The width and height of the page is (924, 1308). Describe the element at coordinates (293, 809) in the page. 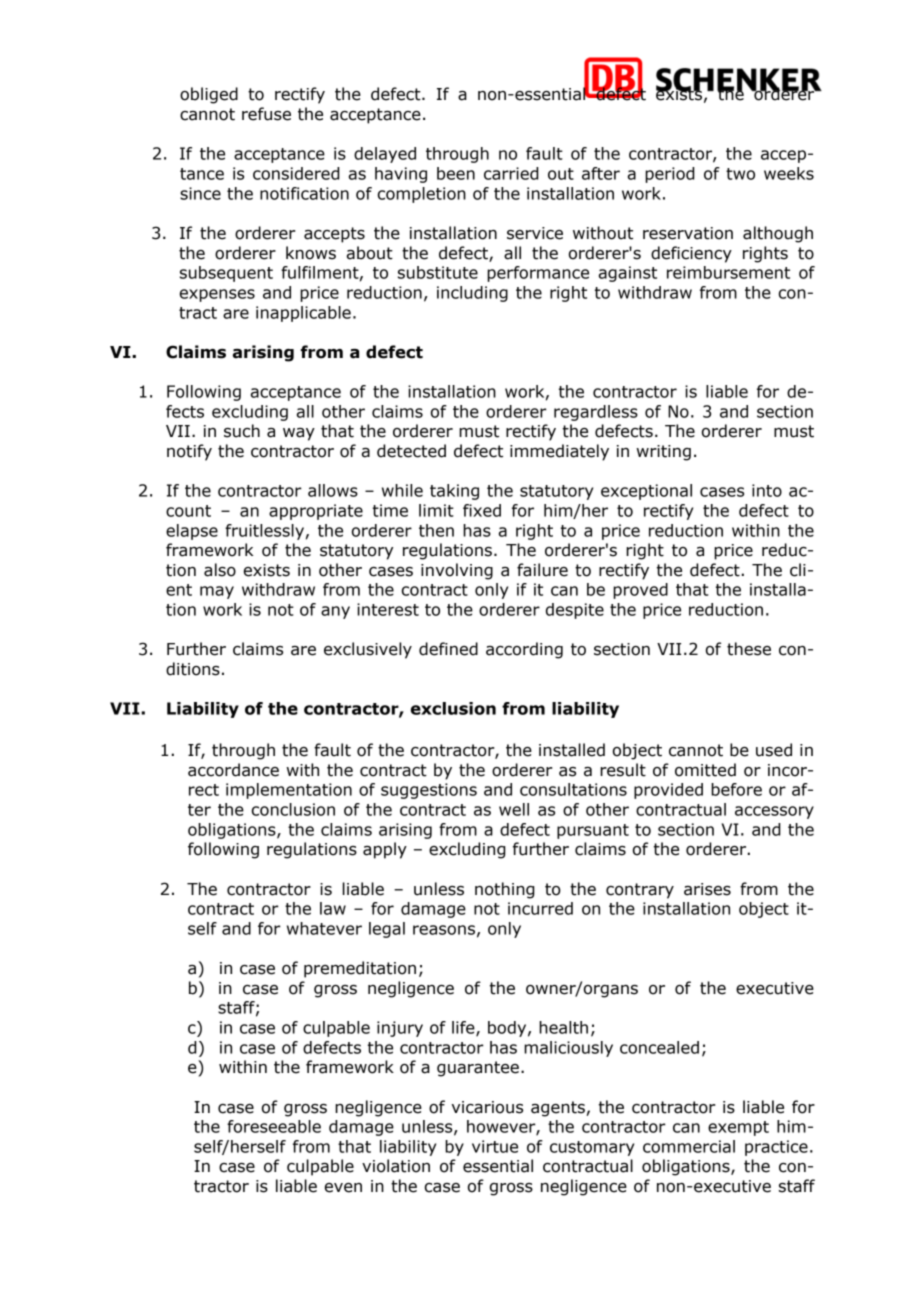

I see `conclusion` at that location.
